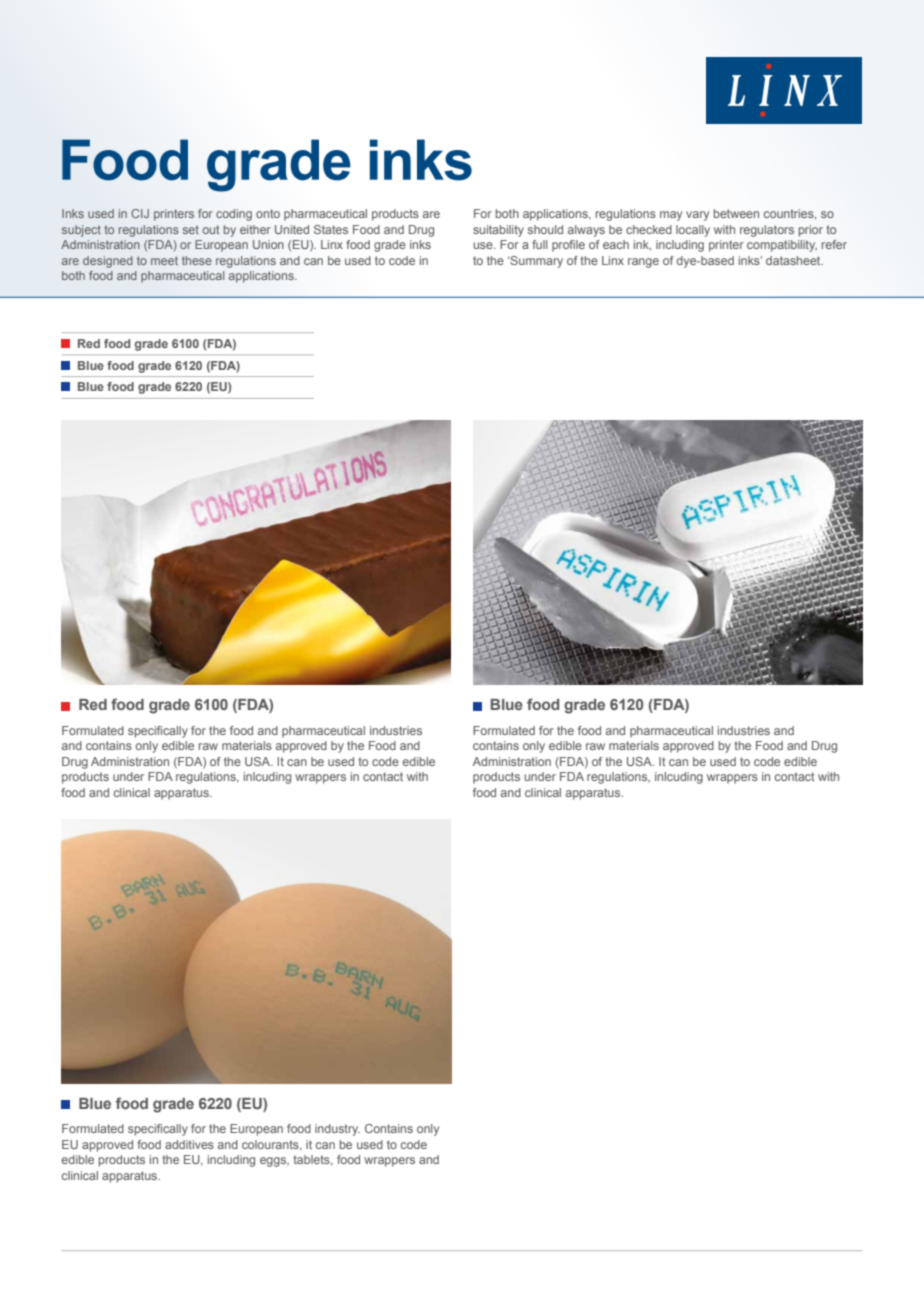 The width and height of the screenshot is (924, 1308). Describe the element at coordinates (643, 263) in the screenshot. I see `range` at that location.
